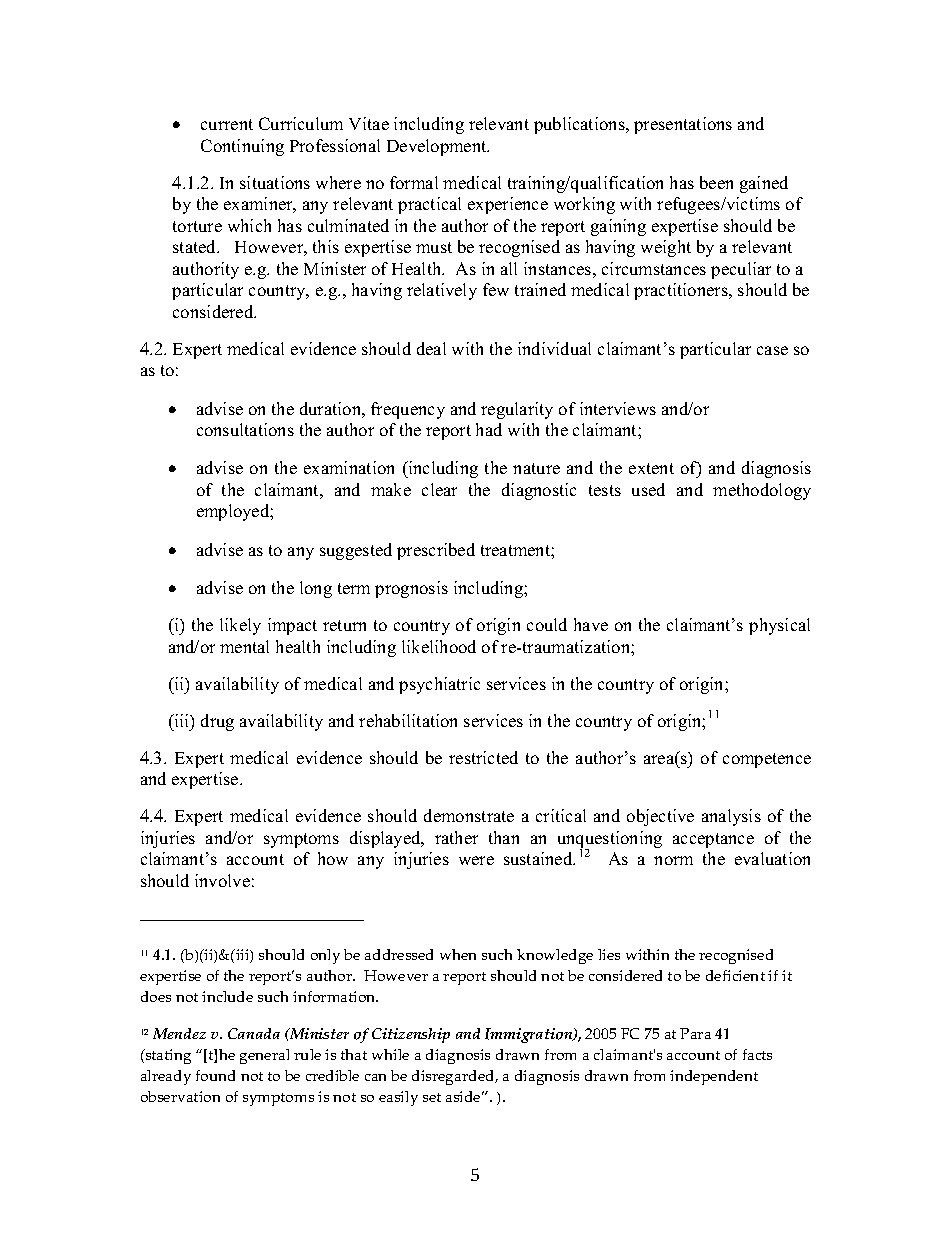  I want to click on Development, so click(438, 147).
